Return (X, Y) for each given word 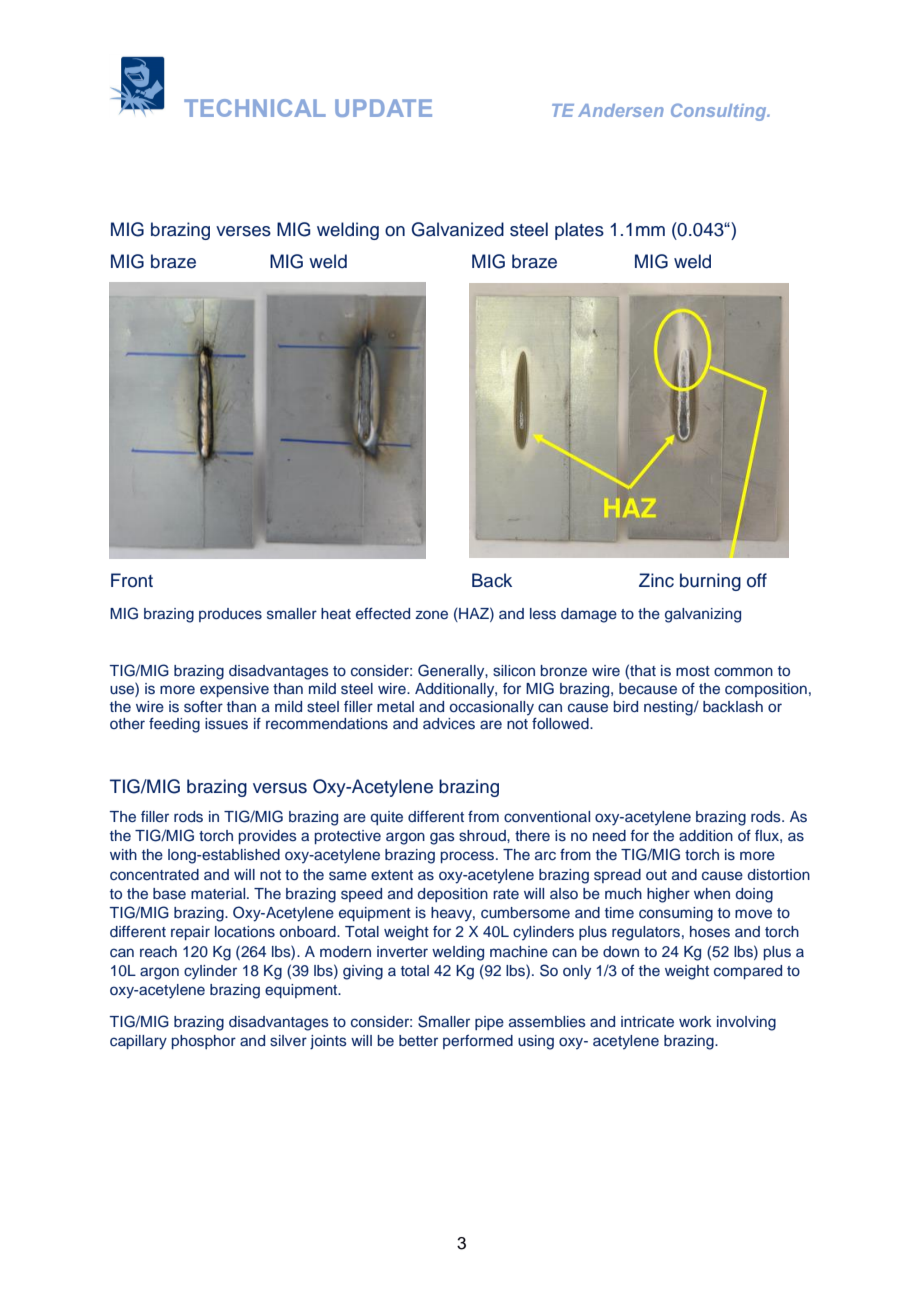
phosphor (204, 1042)
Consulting (720, 112)
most (693, 671)
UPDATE (383, 108)
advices (449, 724)
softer (203, 707)
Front (132, 580)
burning (710, 582)
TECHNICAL (255, 108)
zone (431, 614)
